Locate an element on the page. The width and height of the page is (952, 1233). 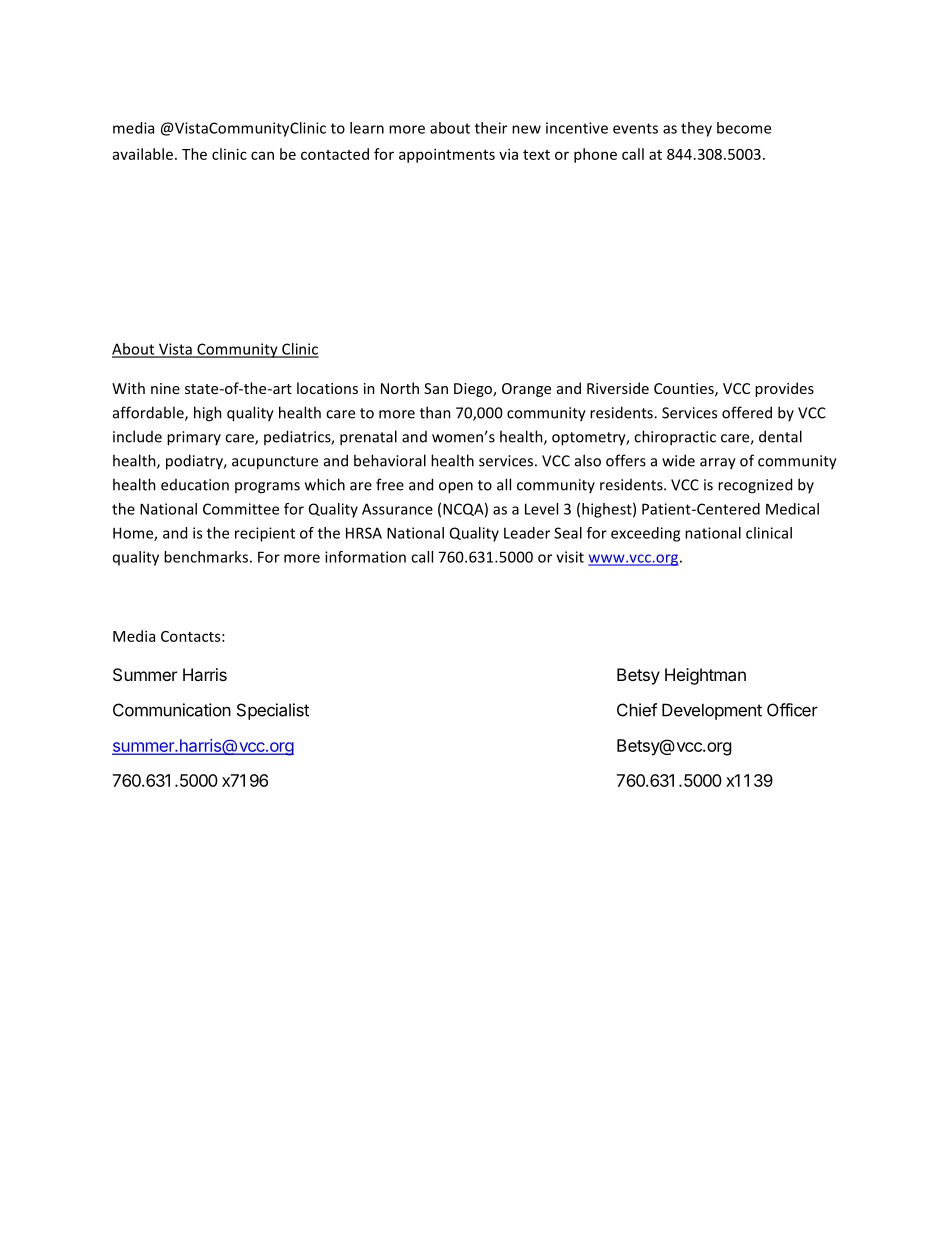
appointments is located at coordinates (447, 155).
